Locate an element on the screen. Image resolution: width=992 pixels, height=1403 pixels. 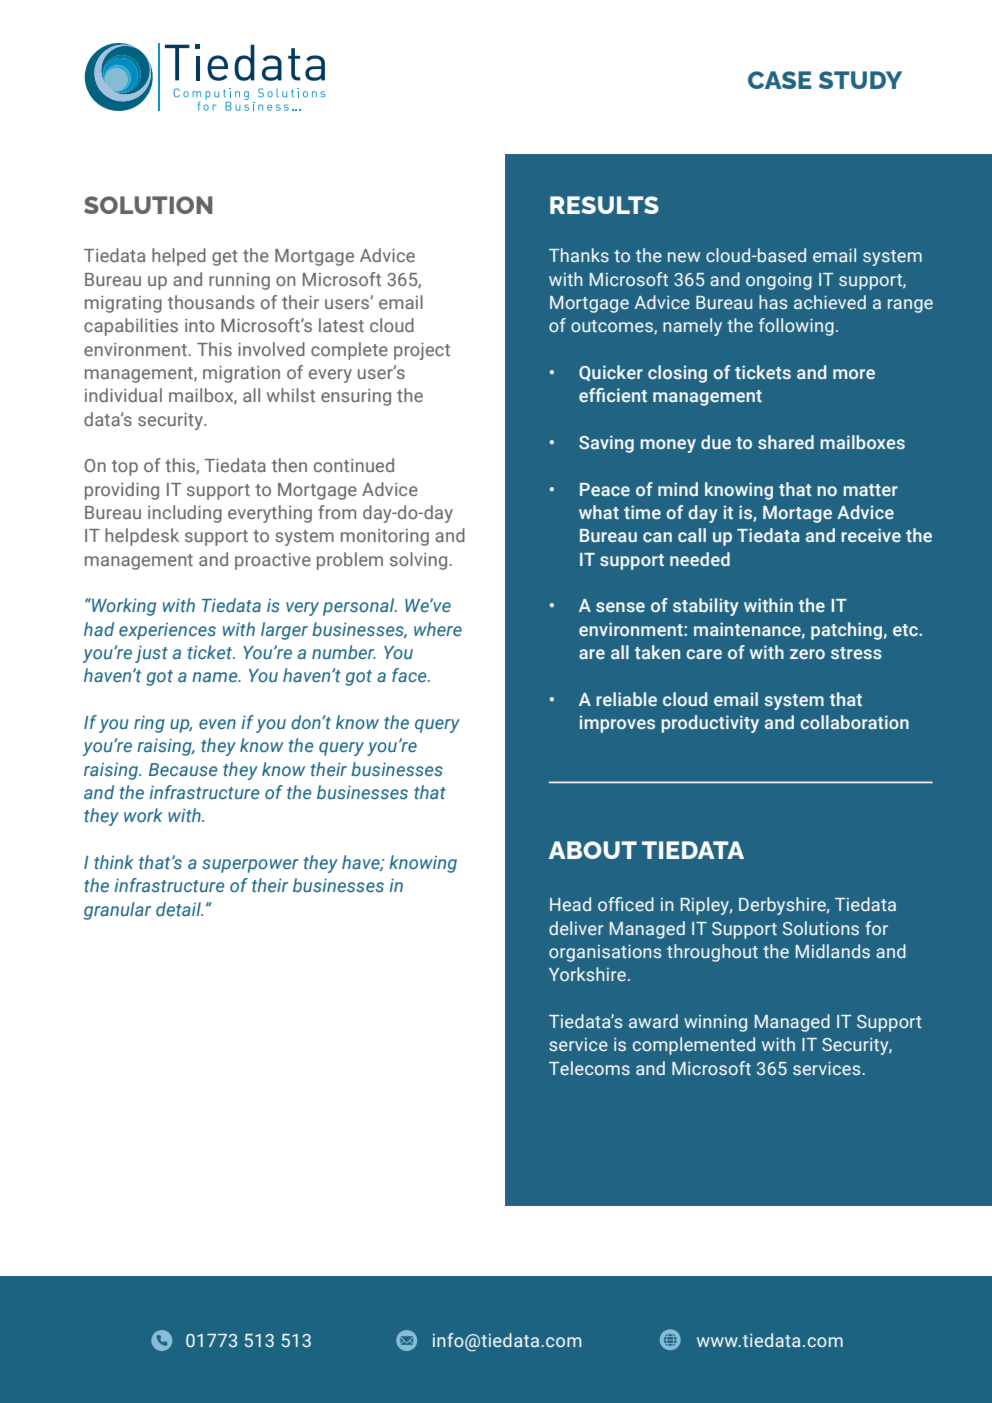
proactive is located at coordinates (273, 561).
